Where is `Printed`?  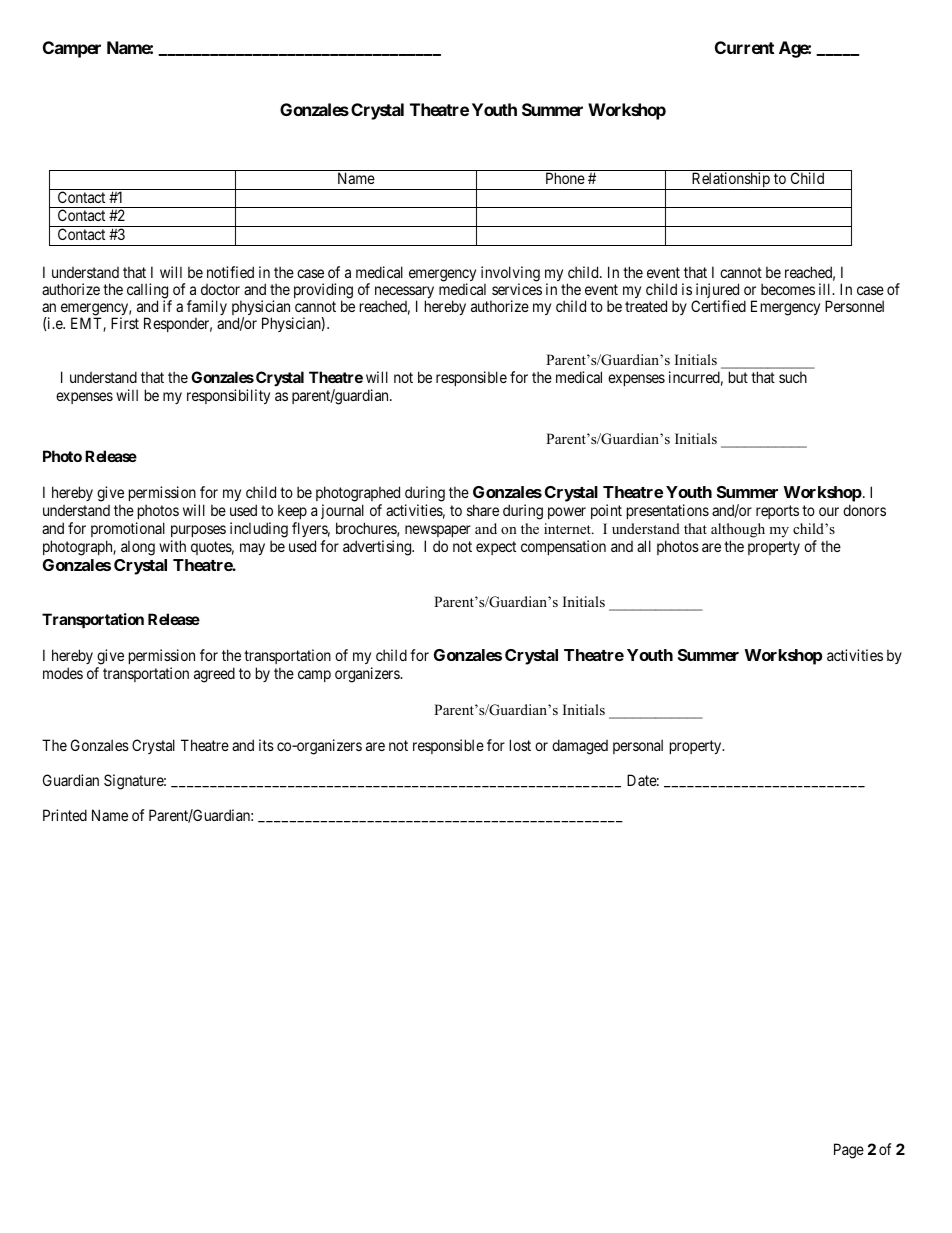
Printed is located at coordinates (65, 815).
